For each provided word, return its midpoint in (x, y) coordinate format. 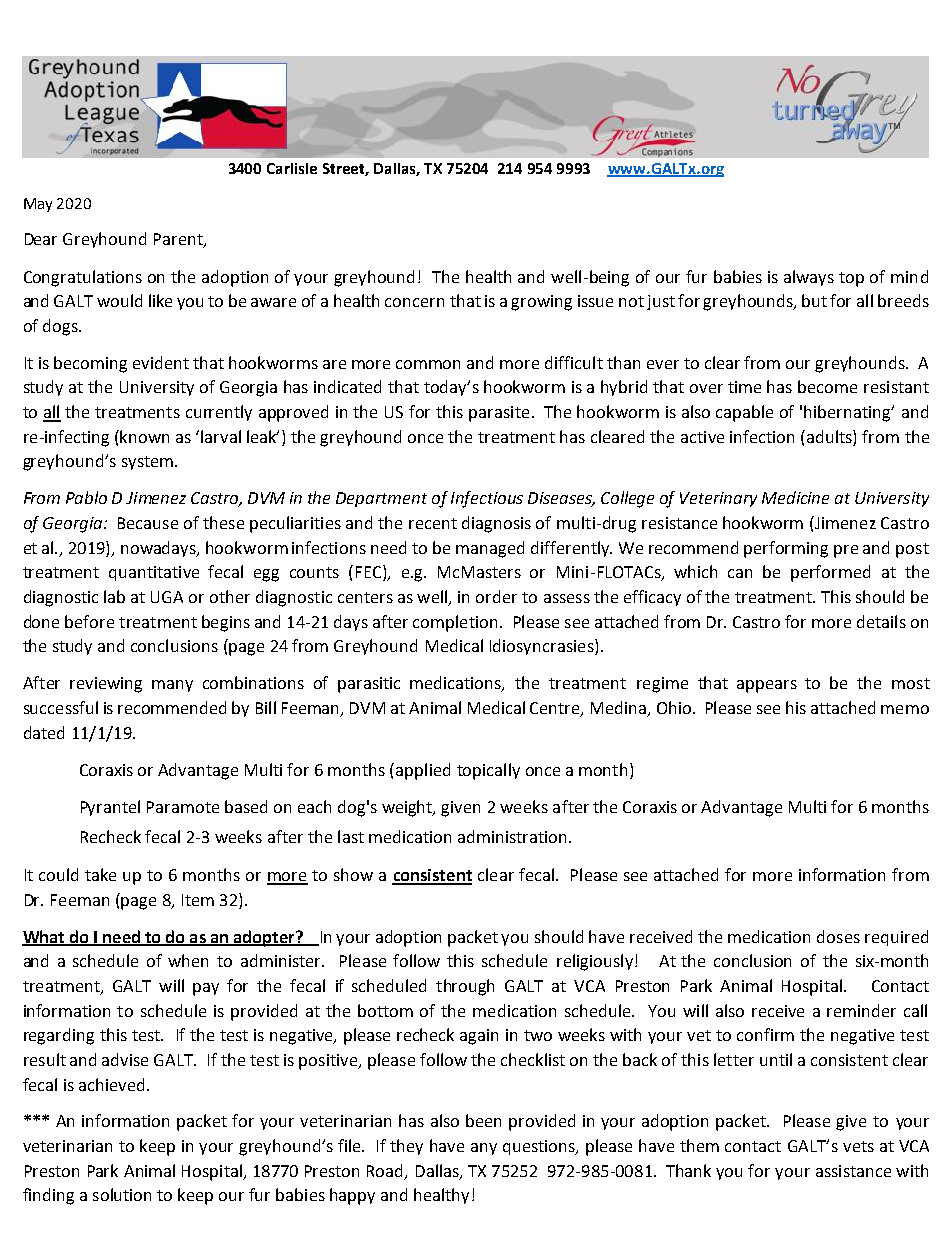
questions (540, 1147)
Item (198, 900)
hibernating (848, 413)
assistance (853, 1171)
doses (838, 936)
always (809, 278)
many (172, 686)
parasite (499, 414)
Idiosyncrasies (543, 647)
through (465, 987)
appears (767, 686)
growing (541, 303)
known (144, 436)
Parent (179, 240)
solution (122, 1194)
